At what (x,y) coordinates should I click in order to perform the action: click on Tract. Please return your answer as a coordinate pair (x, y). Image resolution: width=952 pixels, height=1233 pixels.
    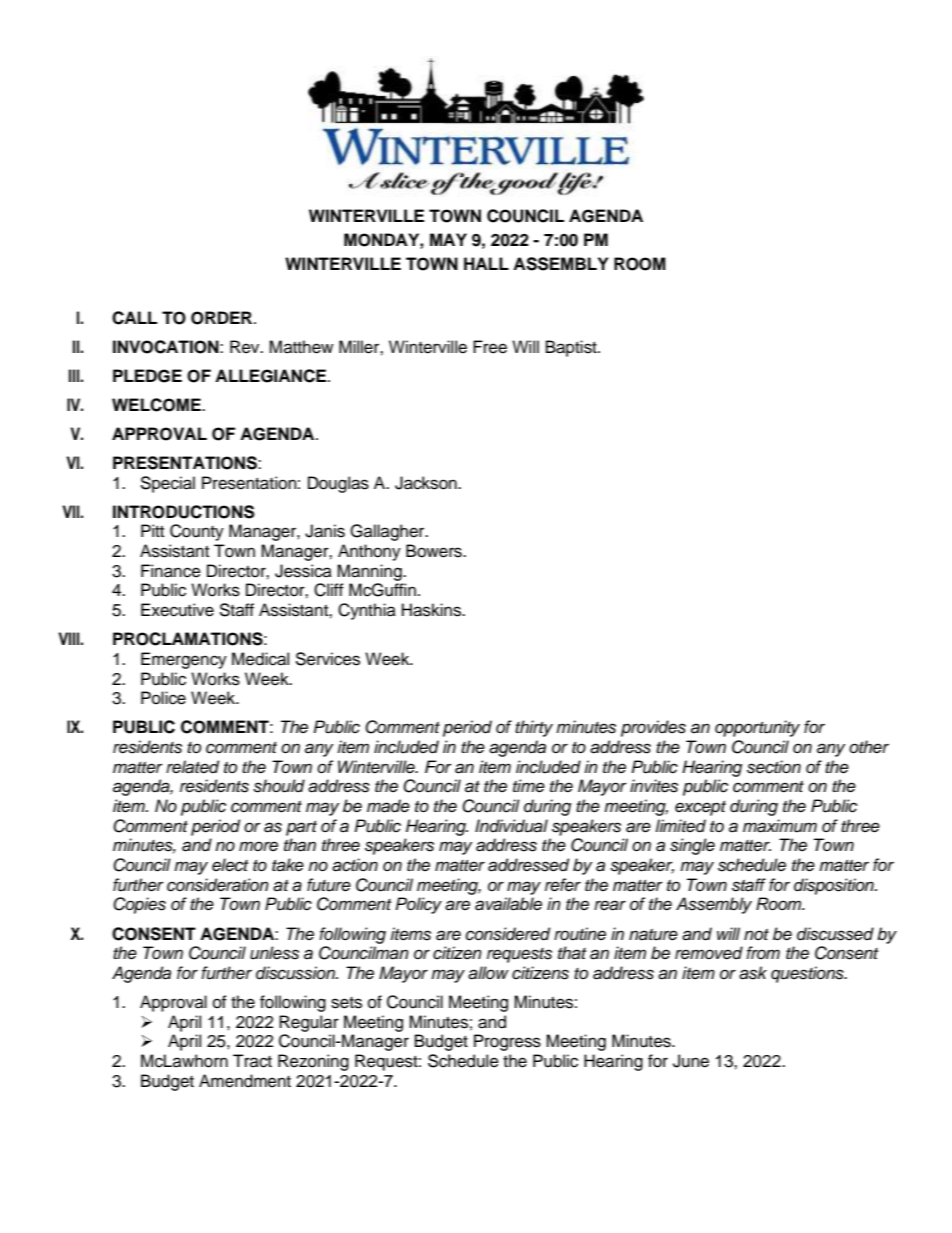
    Looking at the image, I should click on (252, 1061).
